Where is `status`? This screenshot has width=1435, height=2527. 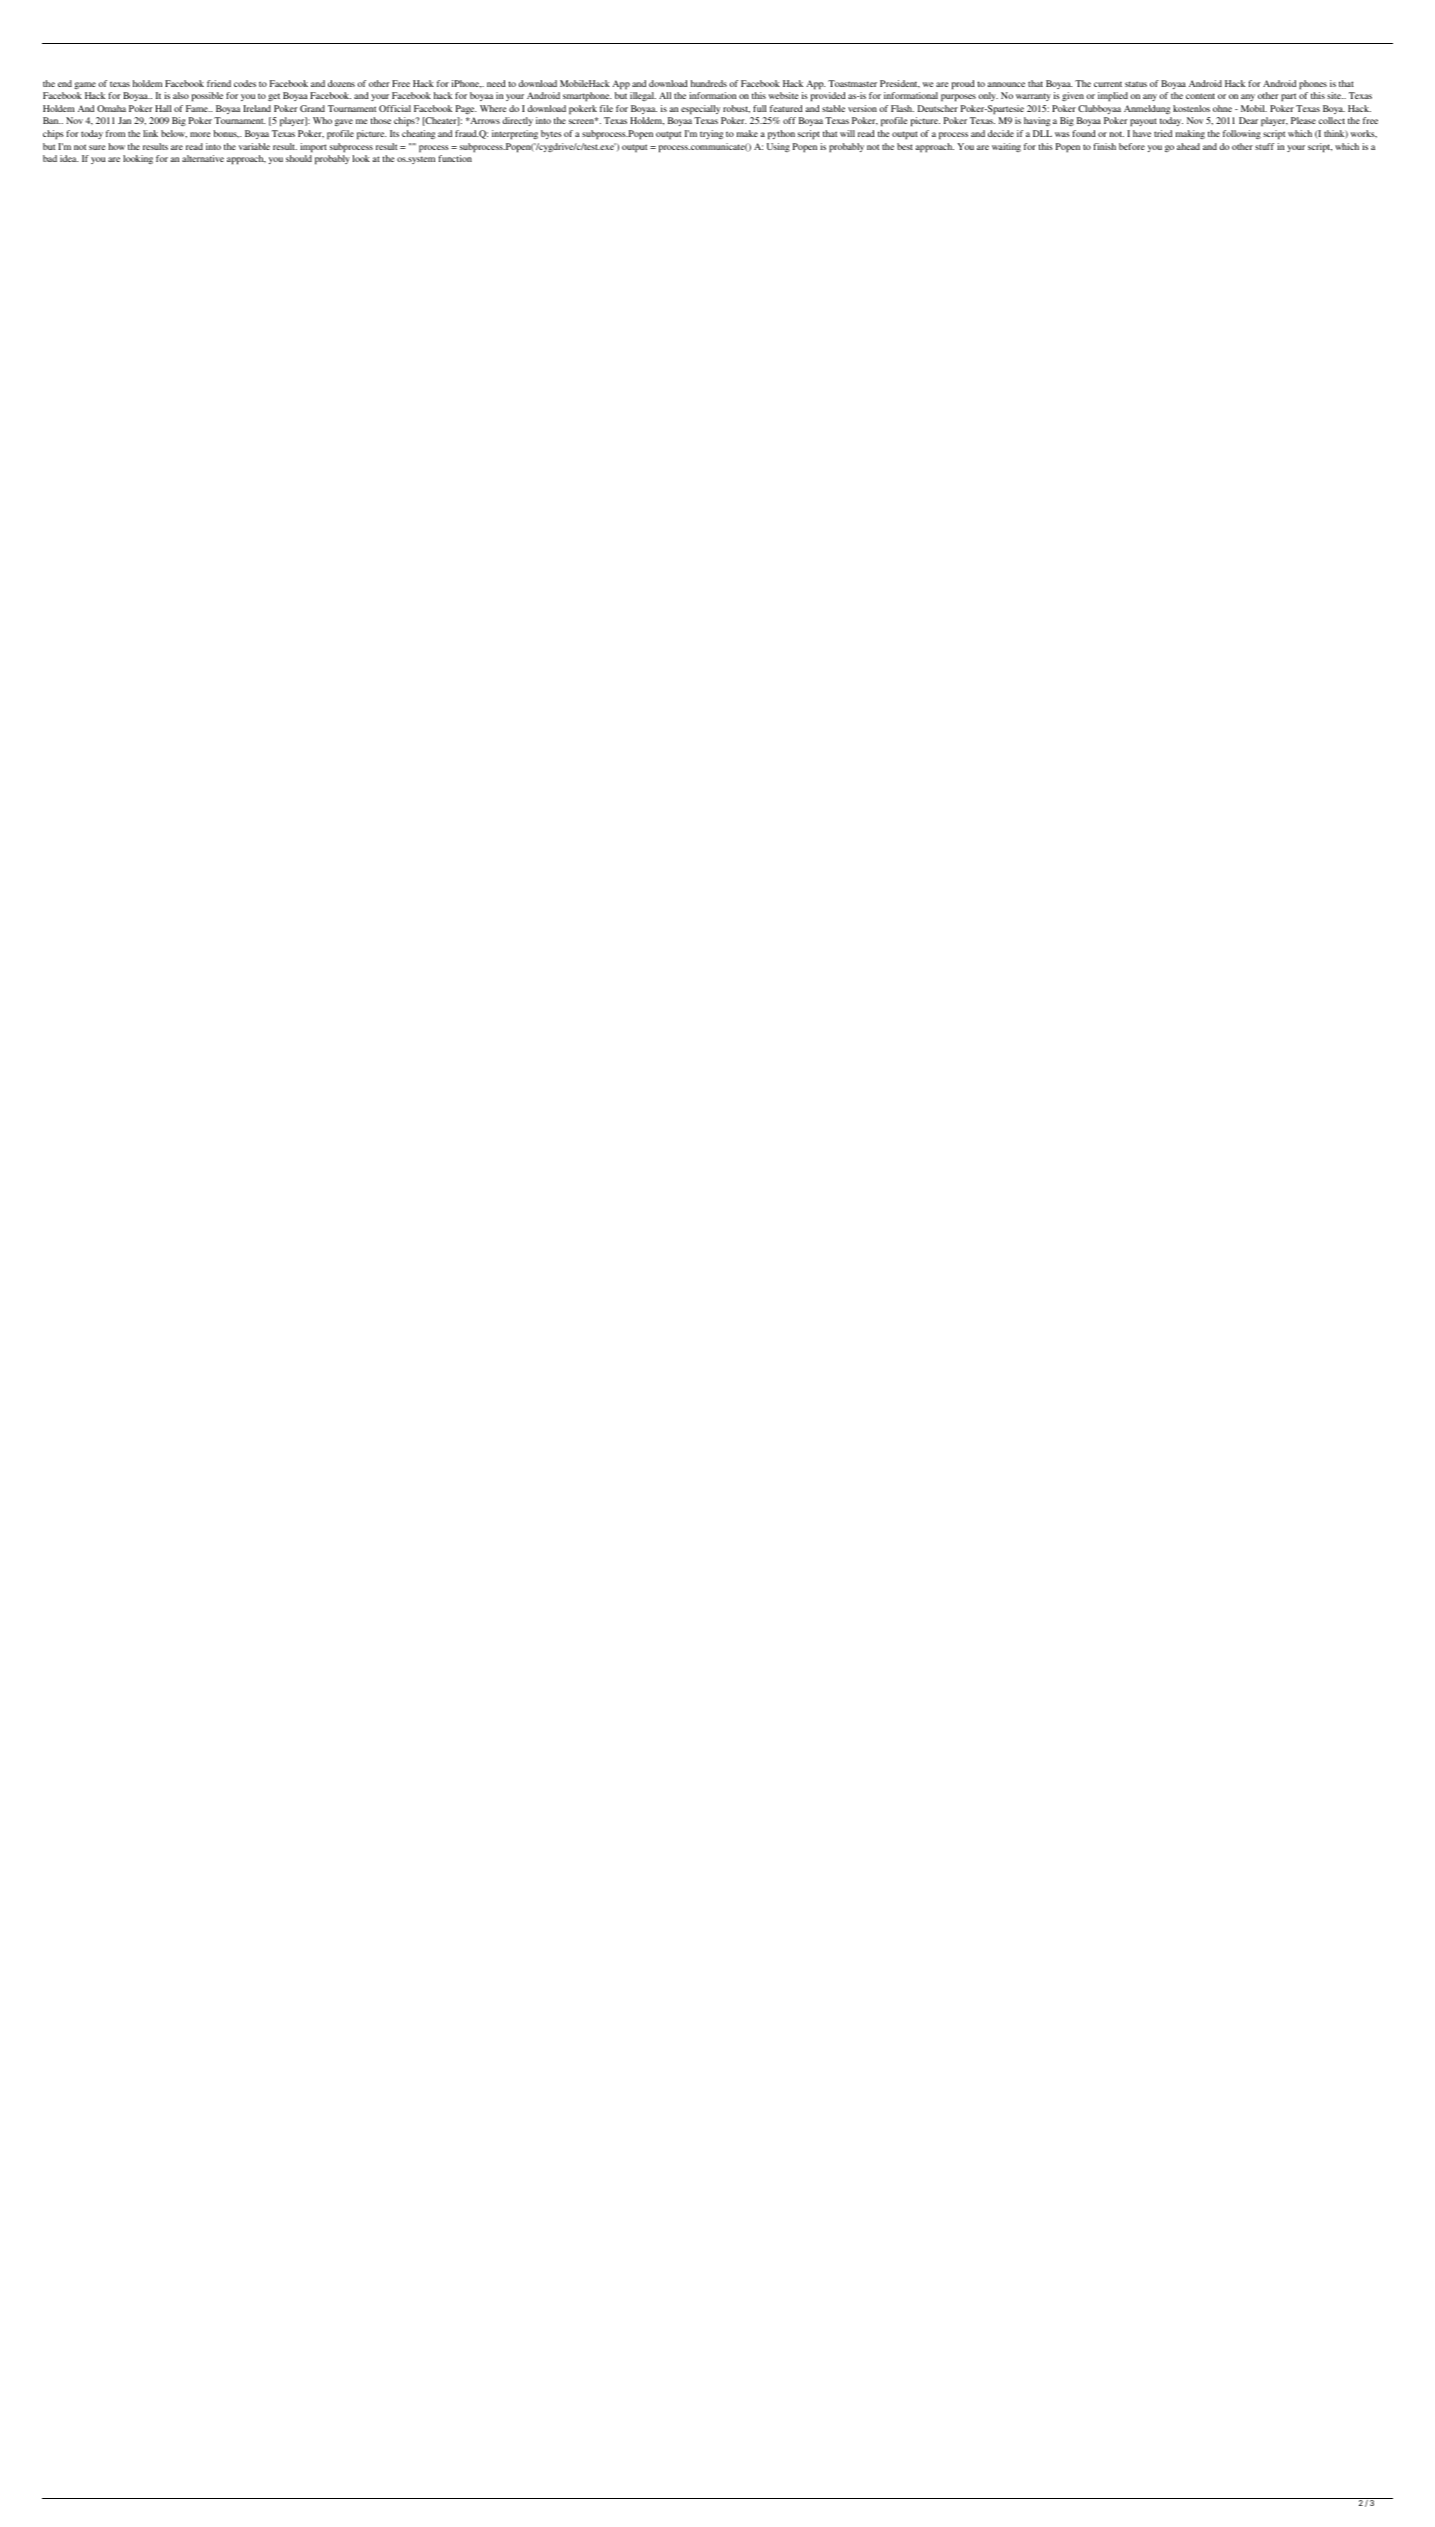 status is located at coordinates (1136, 84).
